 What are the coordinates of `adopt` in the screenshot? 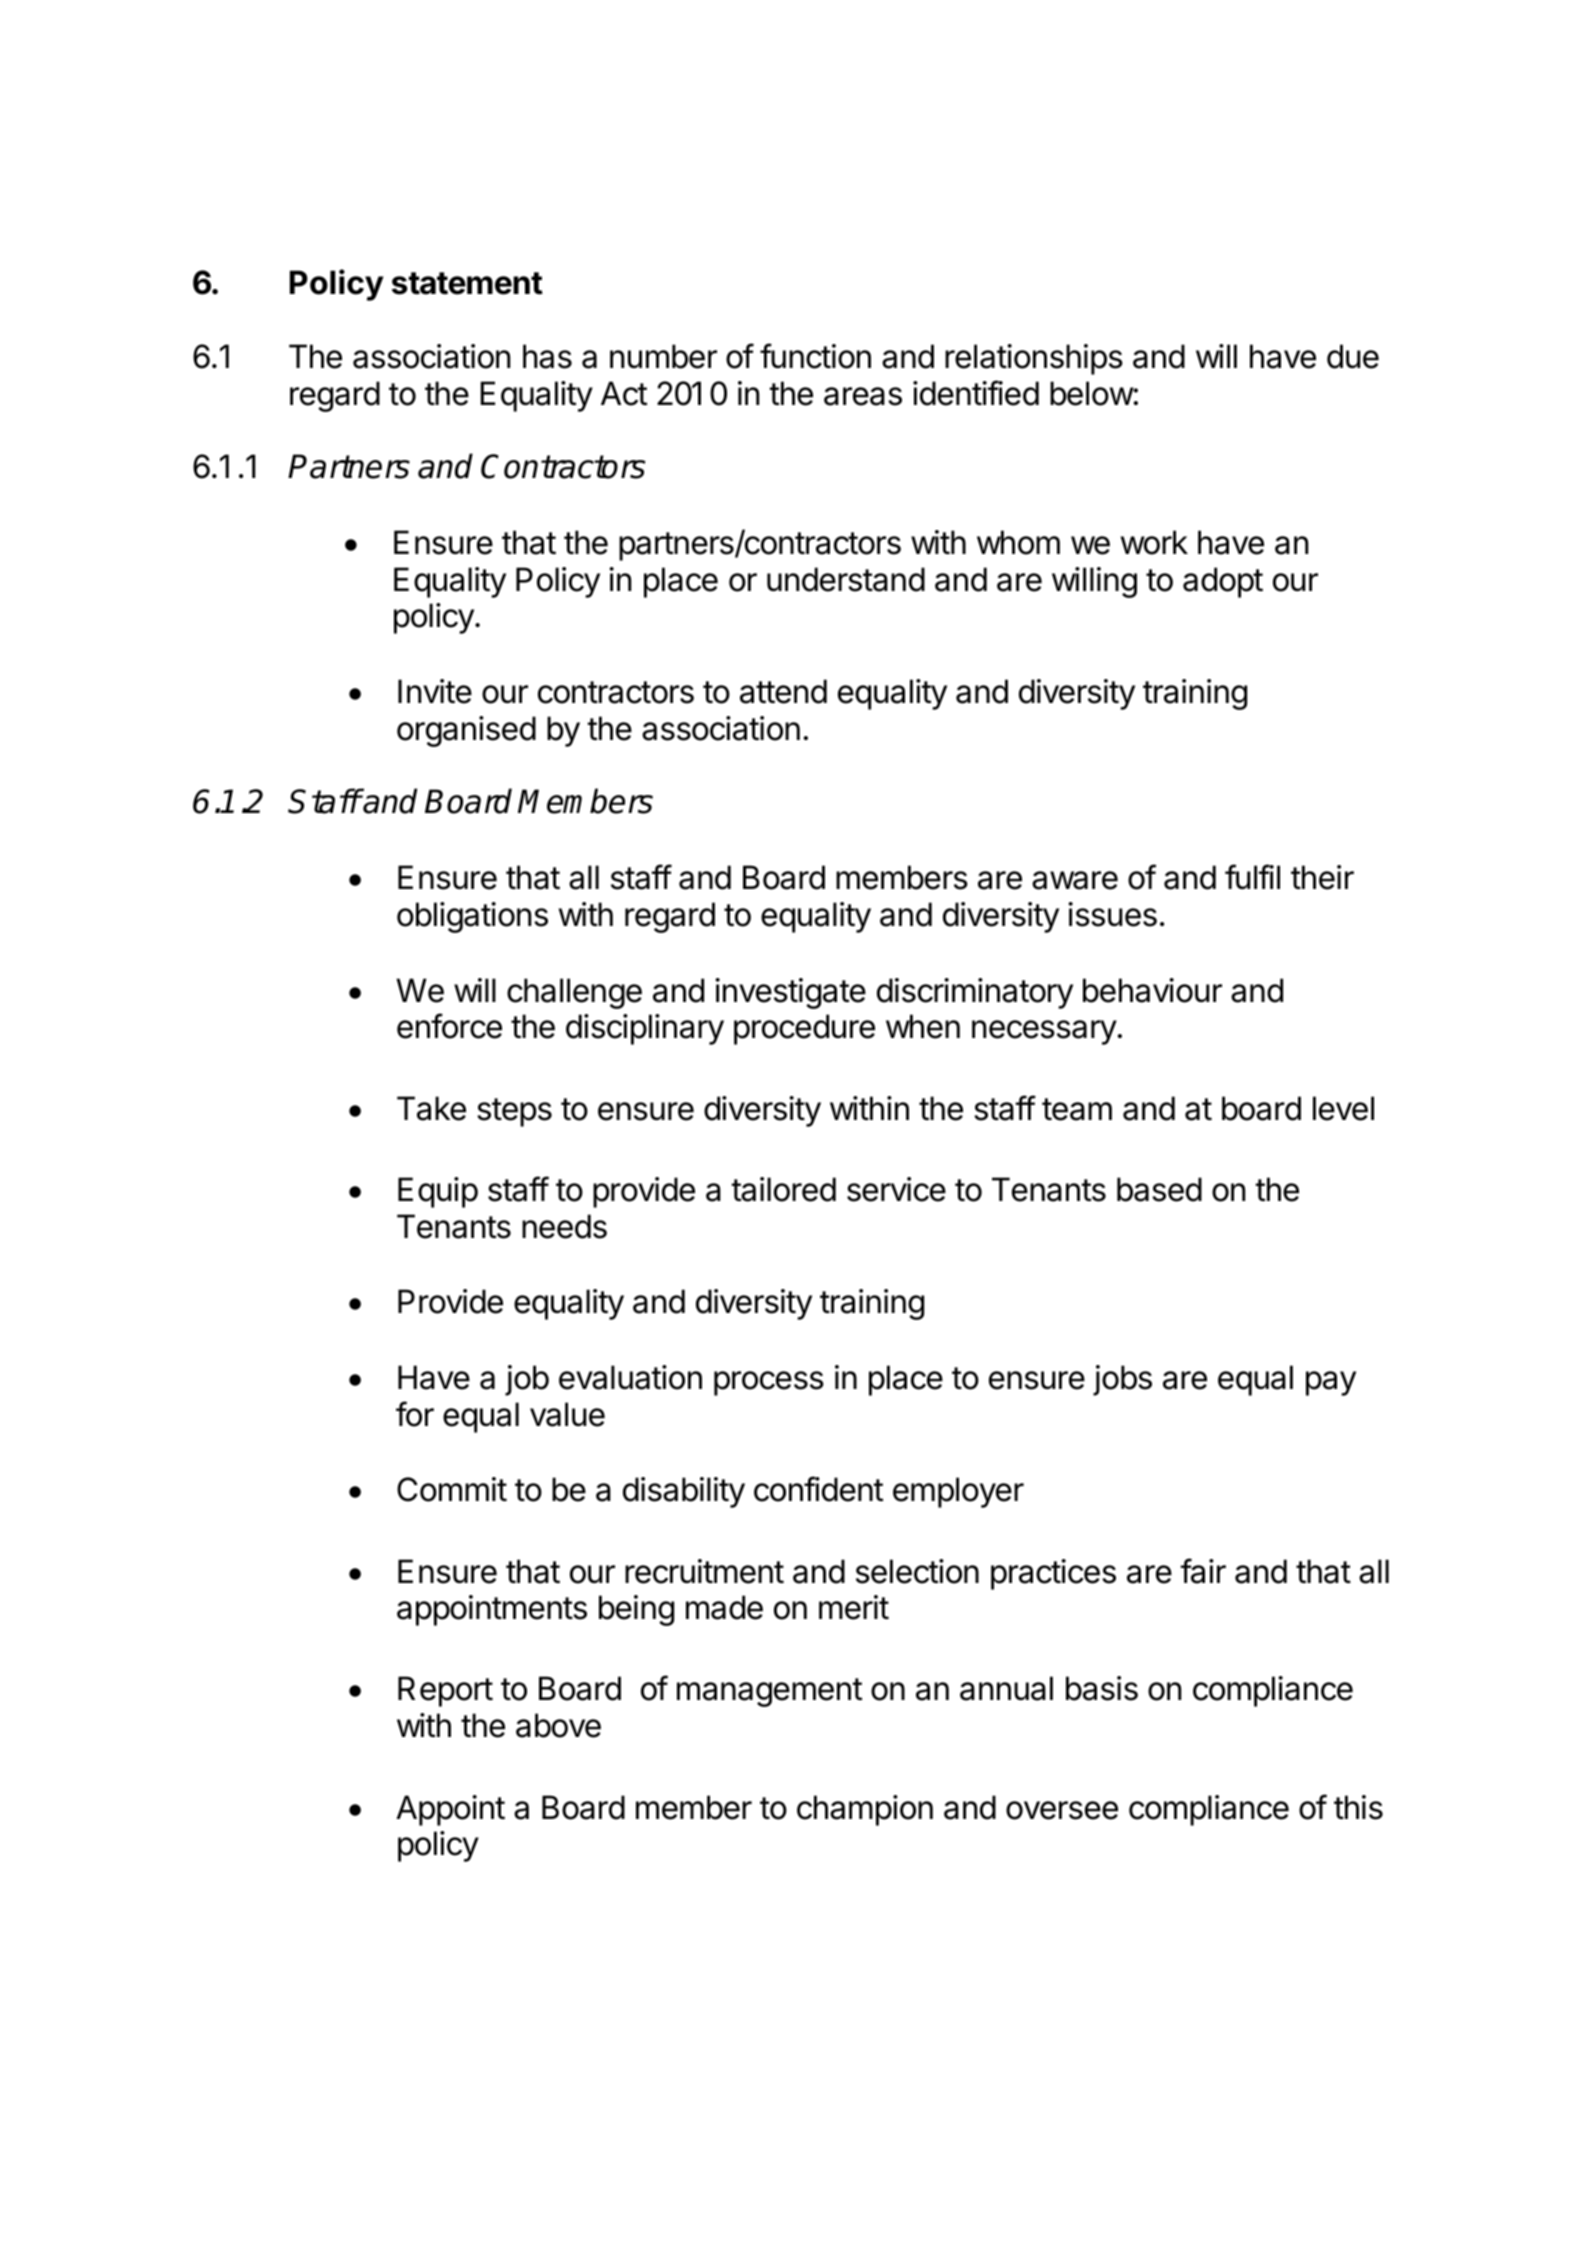 It's located at (1223, 582).
